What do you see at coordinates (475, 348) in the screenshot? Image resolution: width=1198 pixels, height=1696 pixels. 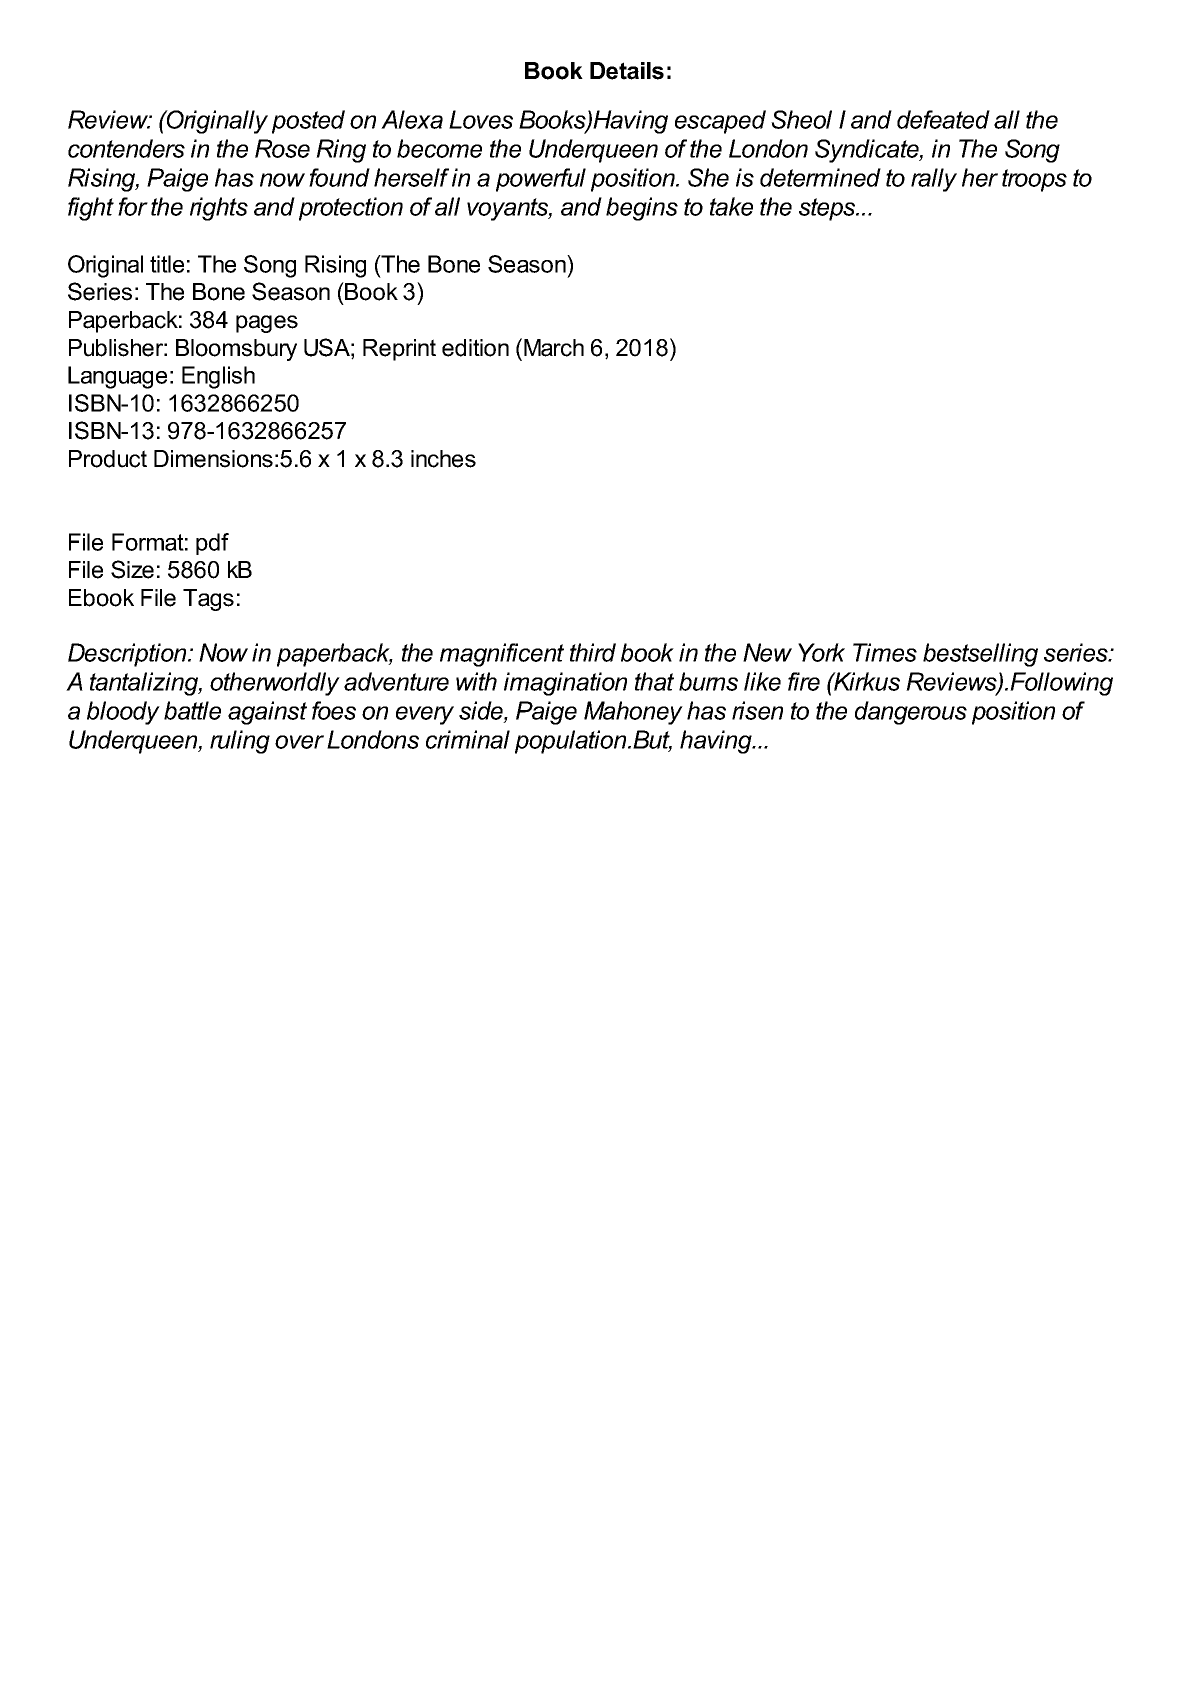 I see `edition` at bounding box center [475, 348].
